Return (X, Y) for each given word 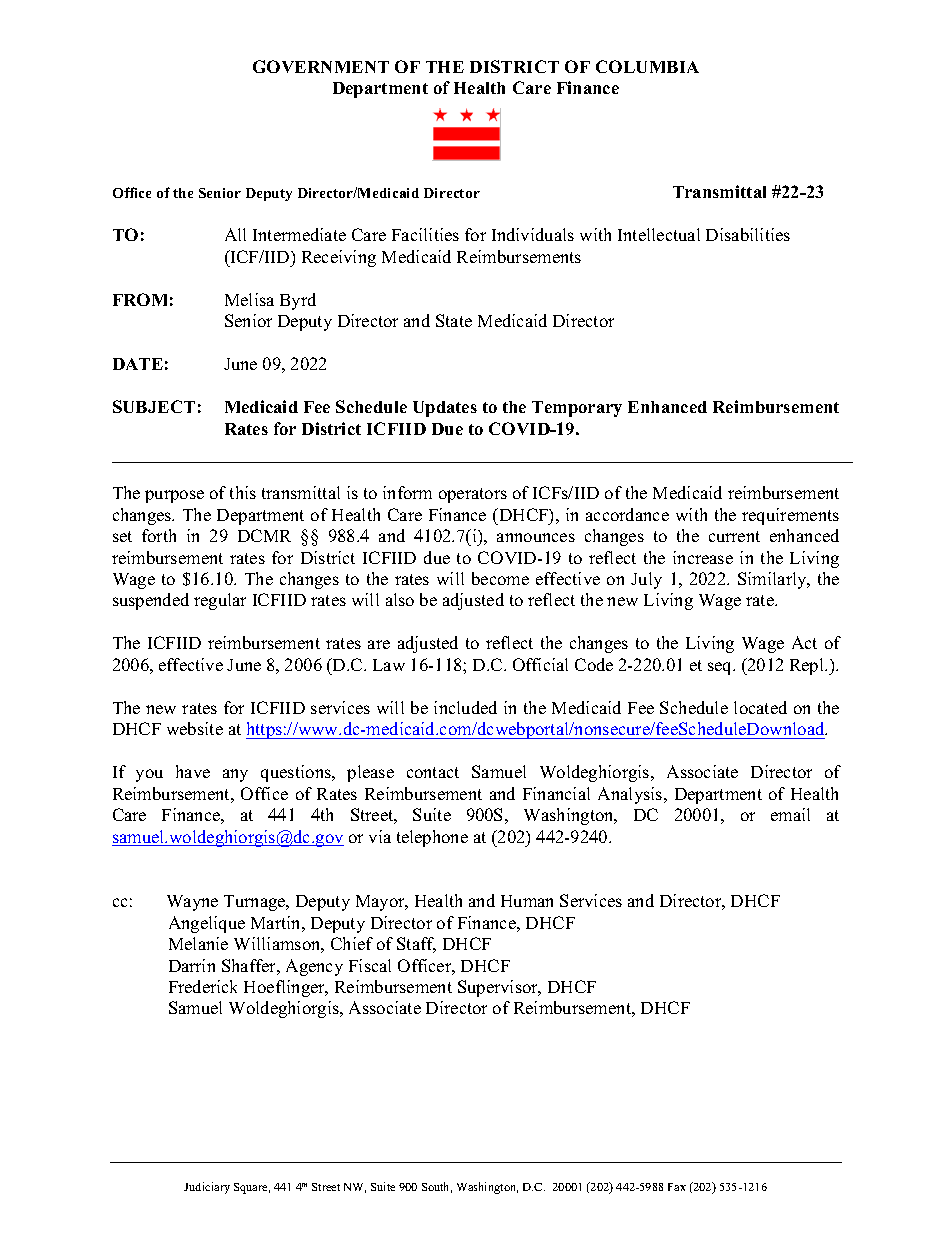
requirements (790, 516)
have (193, 771)
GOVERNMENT (321, 66)
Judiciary (207, 1188)
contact (433, 772)
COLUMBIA (647, 66)
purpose (174, 496)
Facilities (425, 234)
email (790, 814)
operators (473, 495)
